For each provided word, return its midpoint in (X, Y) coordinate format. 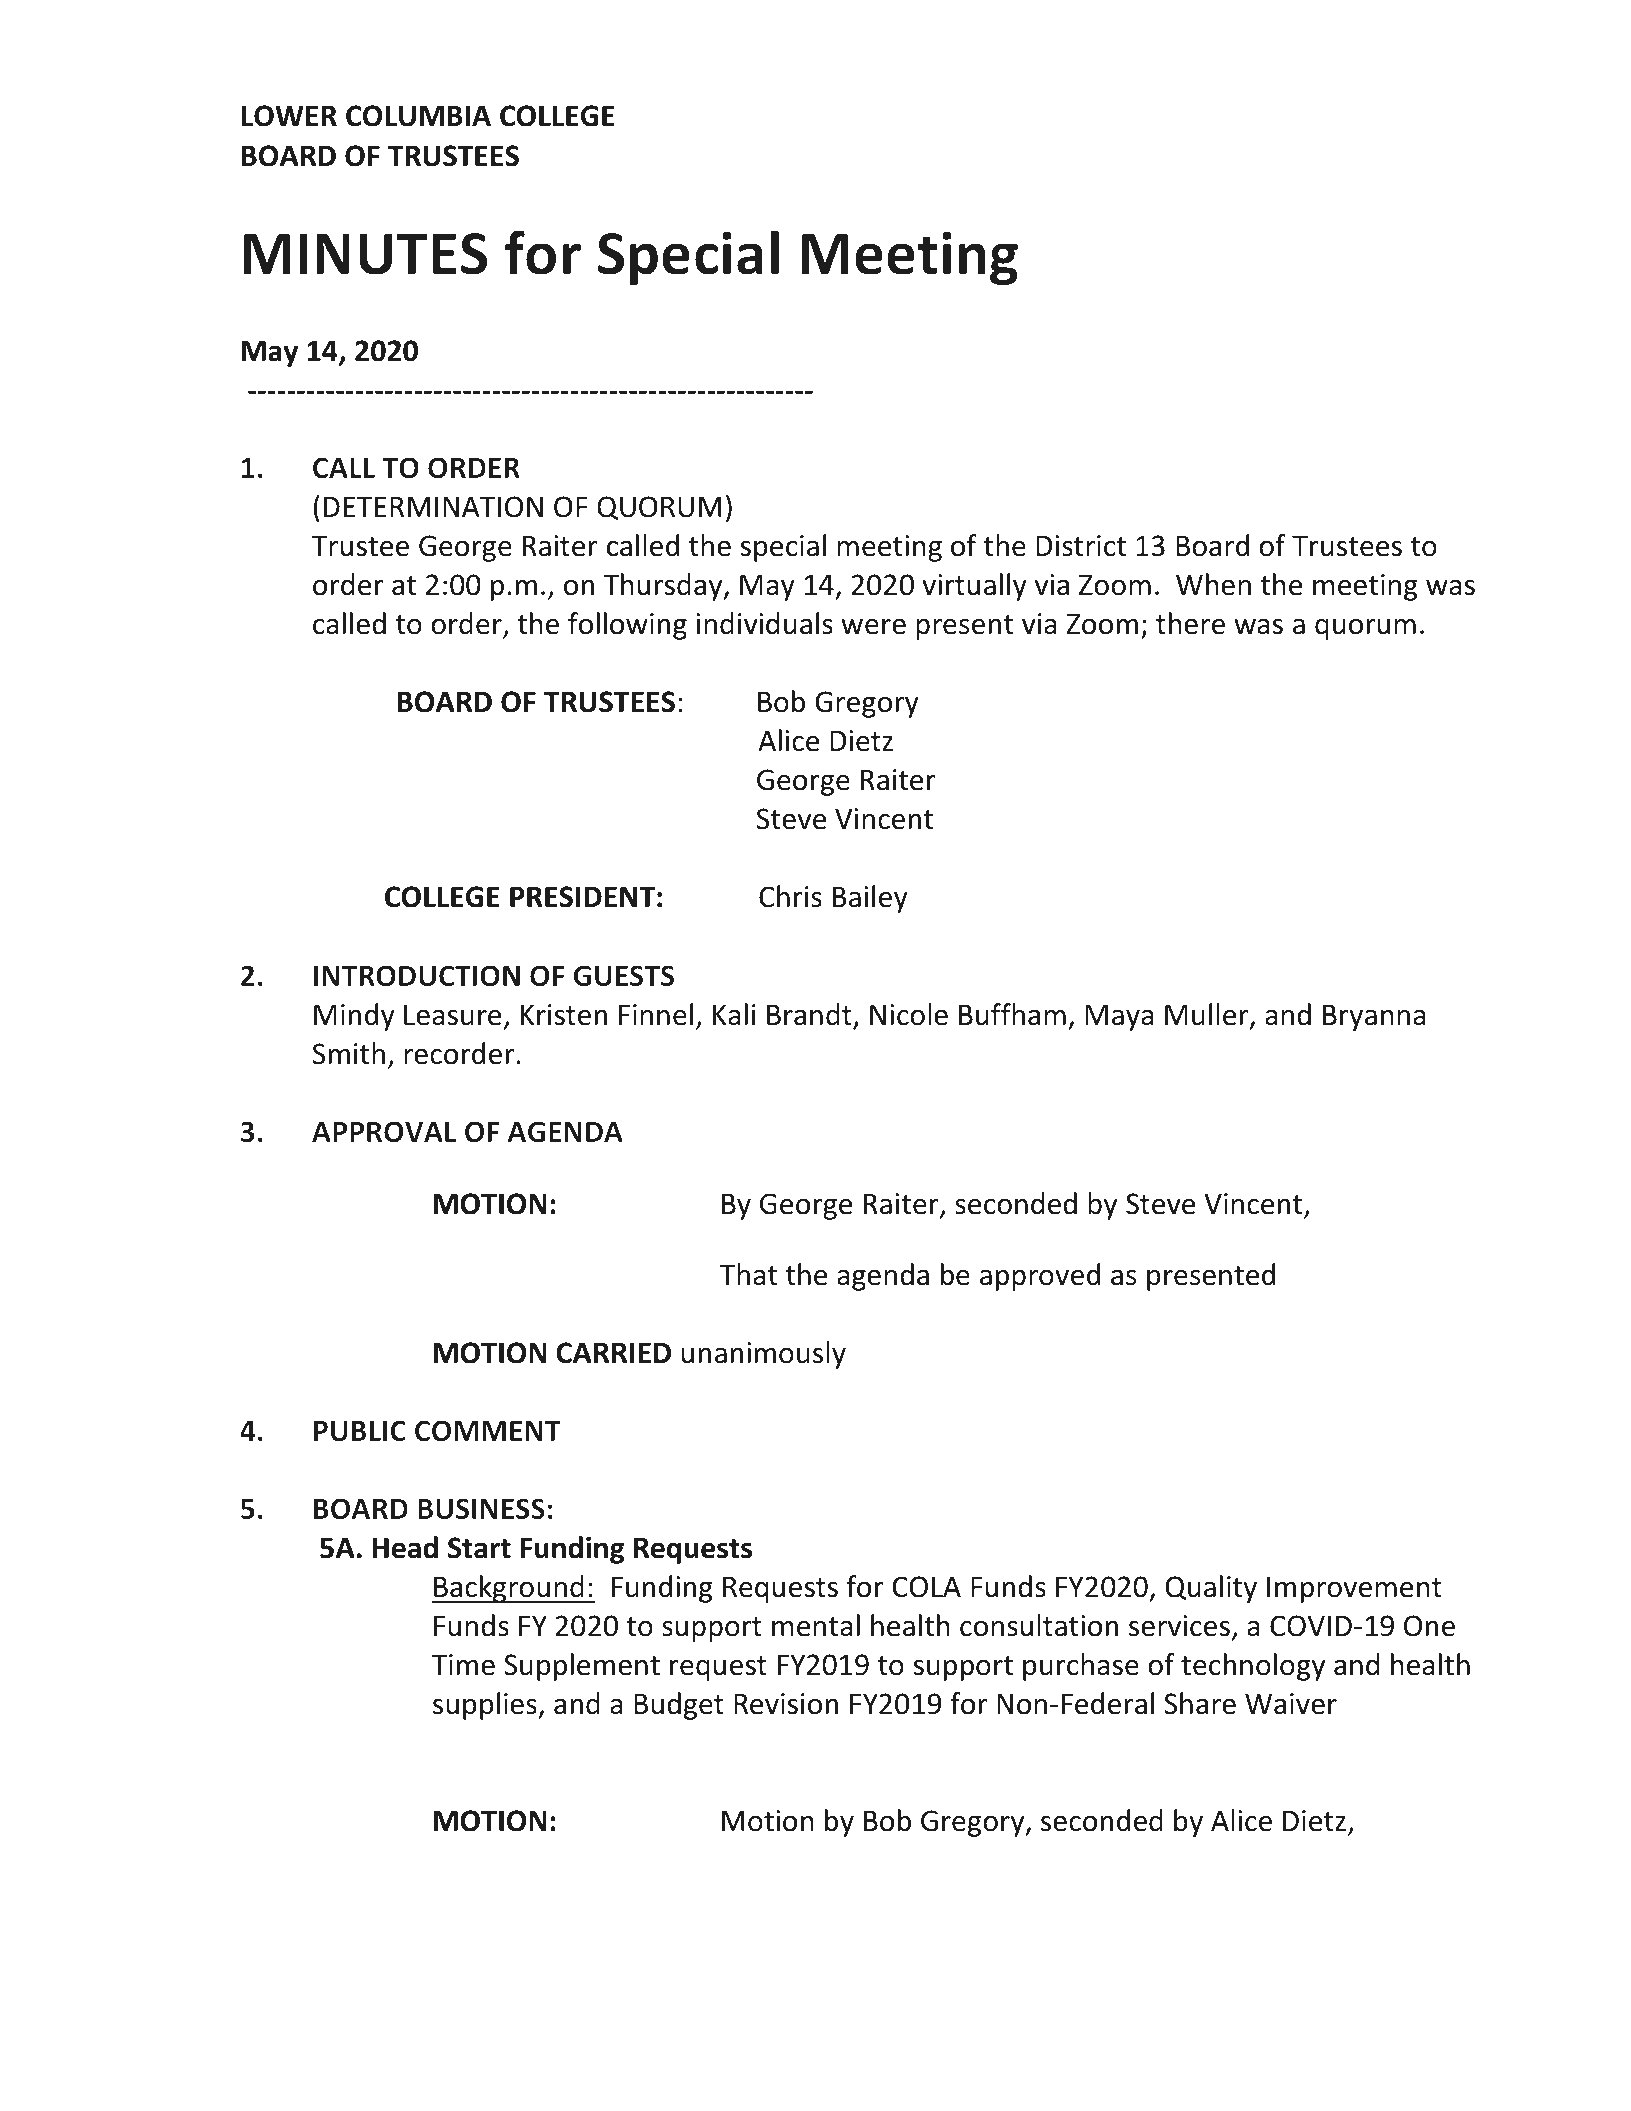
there (1190, 623)
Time (463, 1665)
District (1081, 546)
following (627, 626)
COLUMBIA (418, 116)
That (748, 1274)
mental (816, 1625)
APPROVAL (384, 1132)
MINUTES (365, 254)
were (873, 627)
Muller (1208, 1015)
